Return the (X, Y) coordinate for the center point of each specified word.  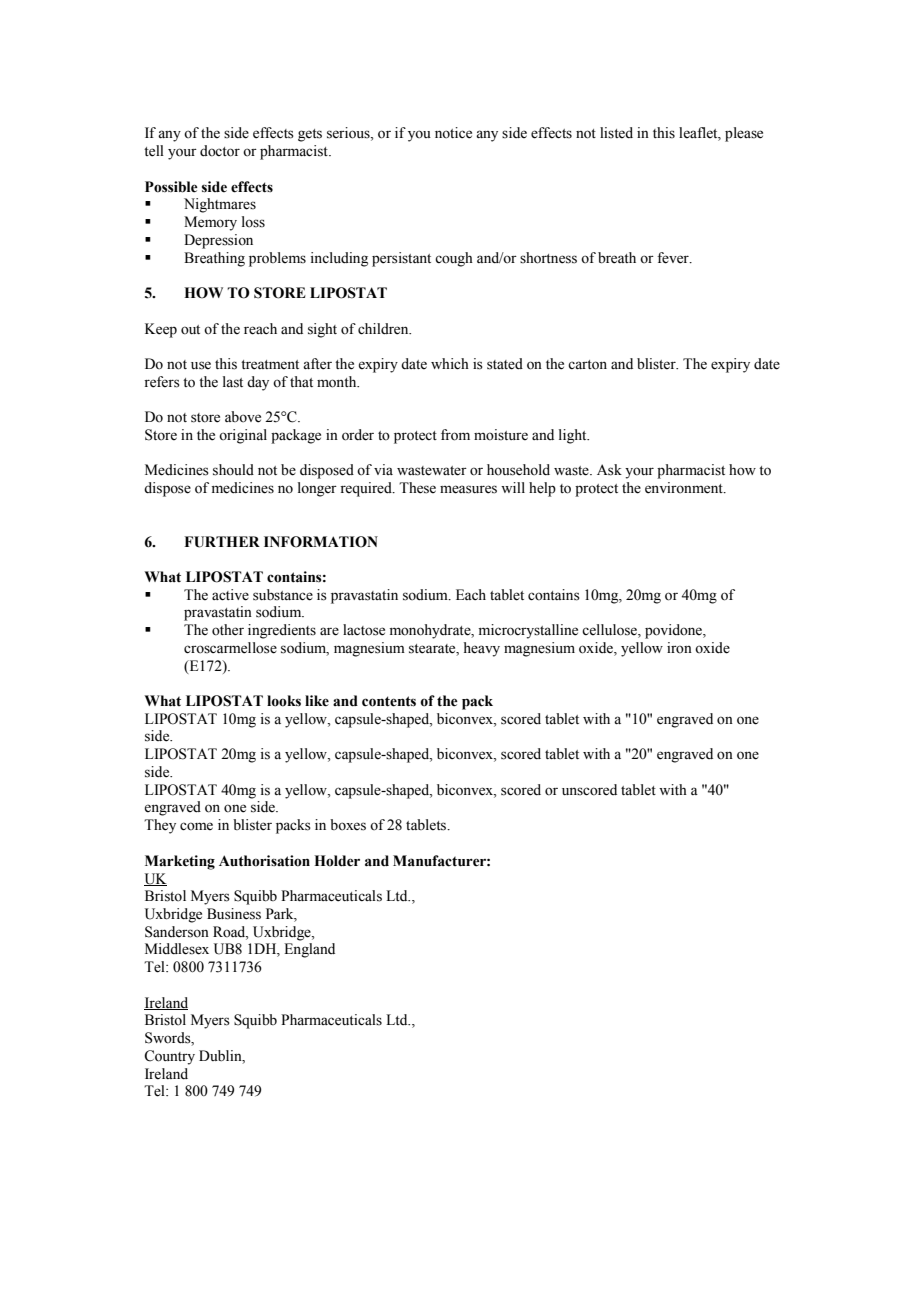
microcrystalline (528, 631)
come (196, 826)
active (230, 595)
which (450, 363)
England (309, 950)
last (233, 382)
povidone (674, 631)
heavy (482, 649)
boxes (348, 825)
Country (169, 1057)
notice (453, 133)
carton (587, 365)
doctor (220, 151)
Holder (337, 861)
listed (616, 133)
